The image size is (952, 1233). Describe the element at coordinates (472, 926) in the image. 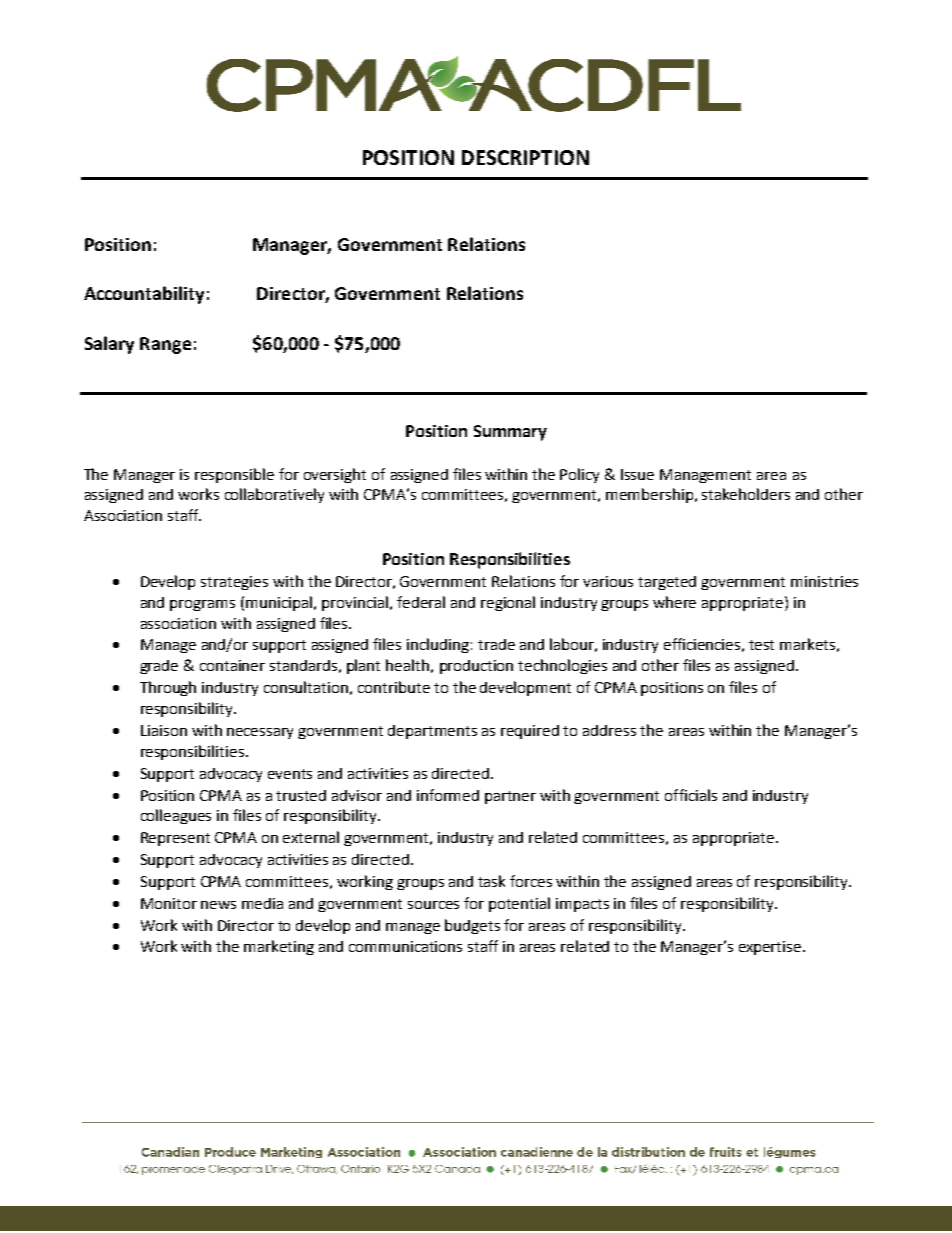

I see `budgets` at that location.
